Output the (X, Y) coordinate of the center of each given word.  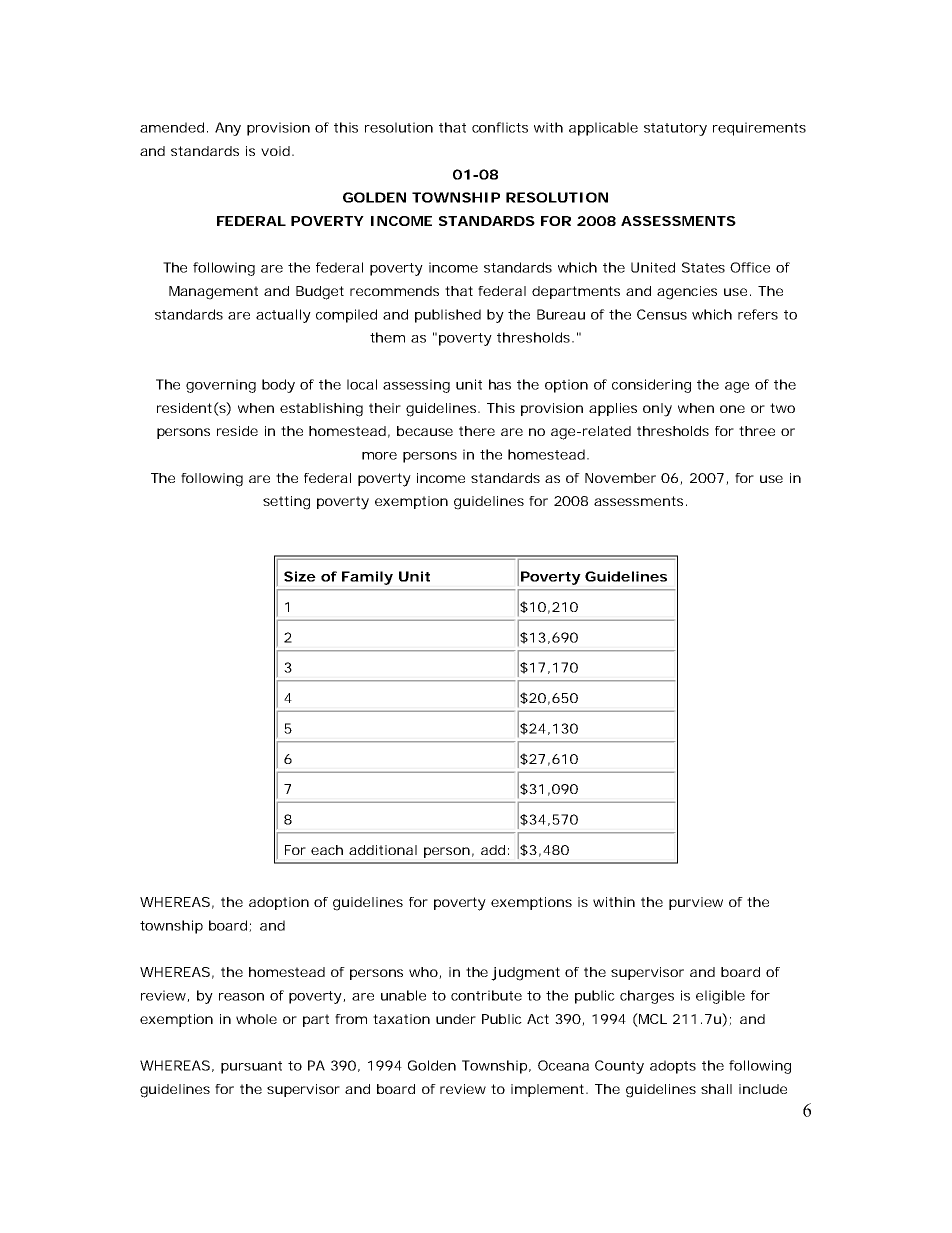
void (275, 151)
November (620, 478)
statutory (675, 129)
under (456, 1019)
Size (300, 576)
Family (367, 578)
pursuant (251, 1067)
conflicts (500, 127)
